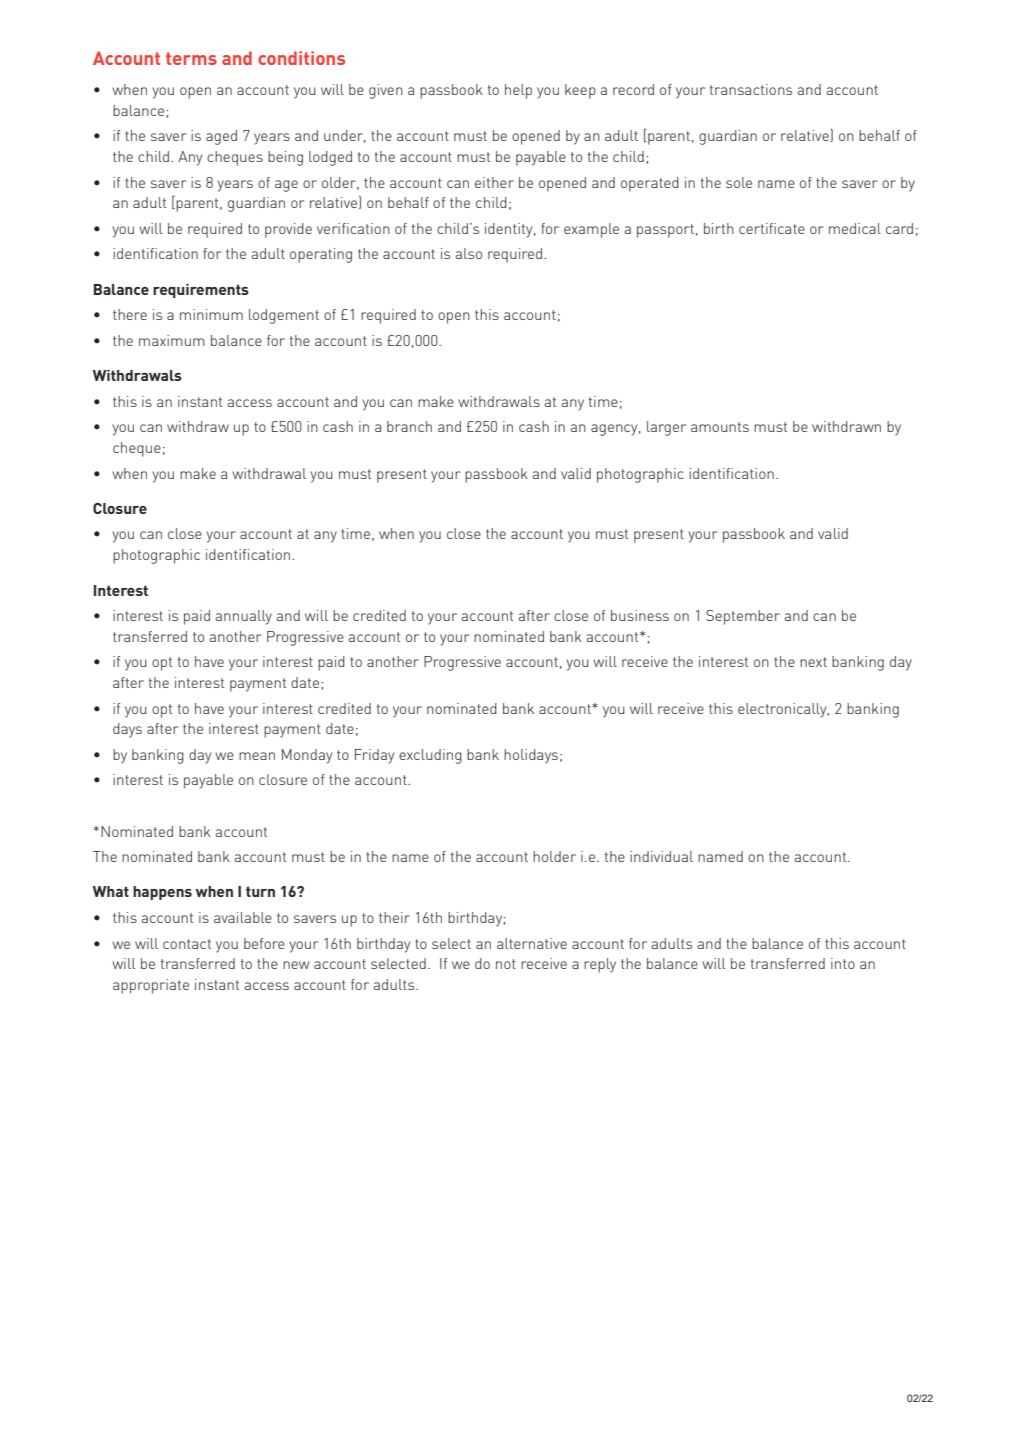 This image has height=1451, width=1026. What do you see at coordinates (813, 662) in the image?
I see `next` at bounding box center [813, 662].
